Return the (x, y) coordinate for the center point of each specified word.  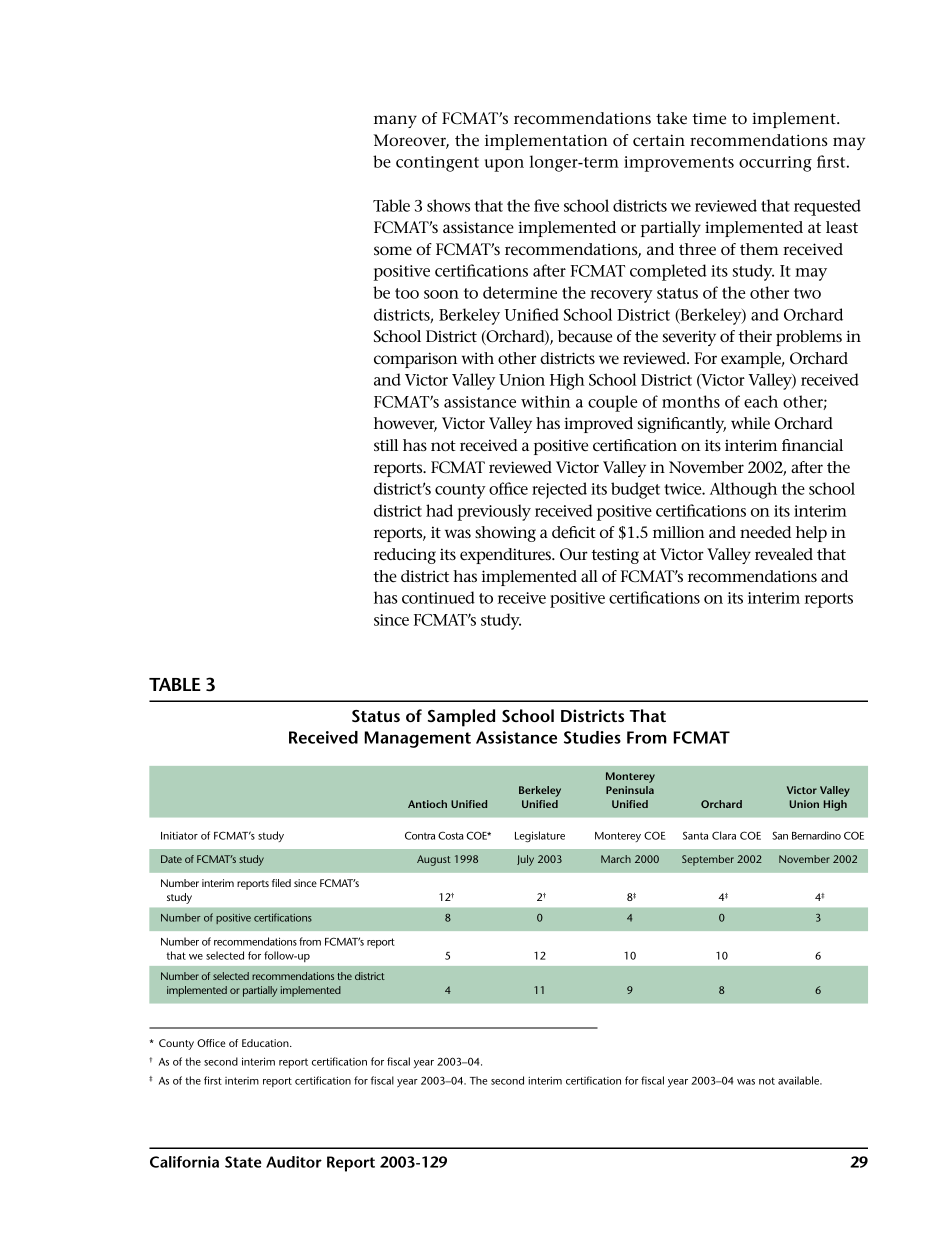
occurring (775, 164)
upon (504, 165)
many (395, 121)
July (525, 860)
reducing (405, 556)
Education (266, 1043)
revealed (784, 554)
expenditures (506, 556)
